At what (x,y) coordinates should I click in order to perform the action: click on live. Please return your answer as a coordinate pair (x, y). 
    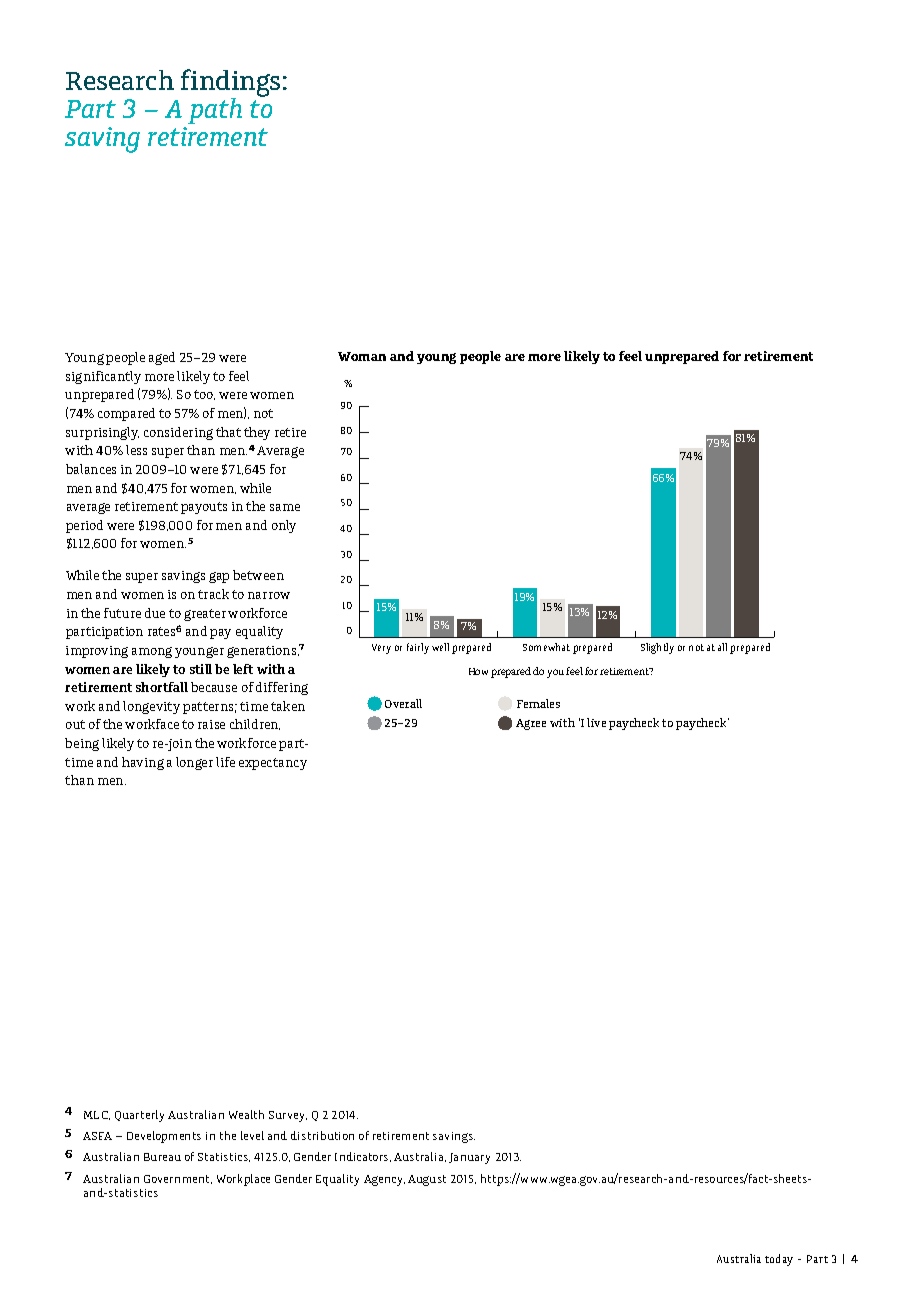
    Looking at the image, I should click on (596, 722).
